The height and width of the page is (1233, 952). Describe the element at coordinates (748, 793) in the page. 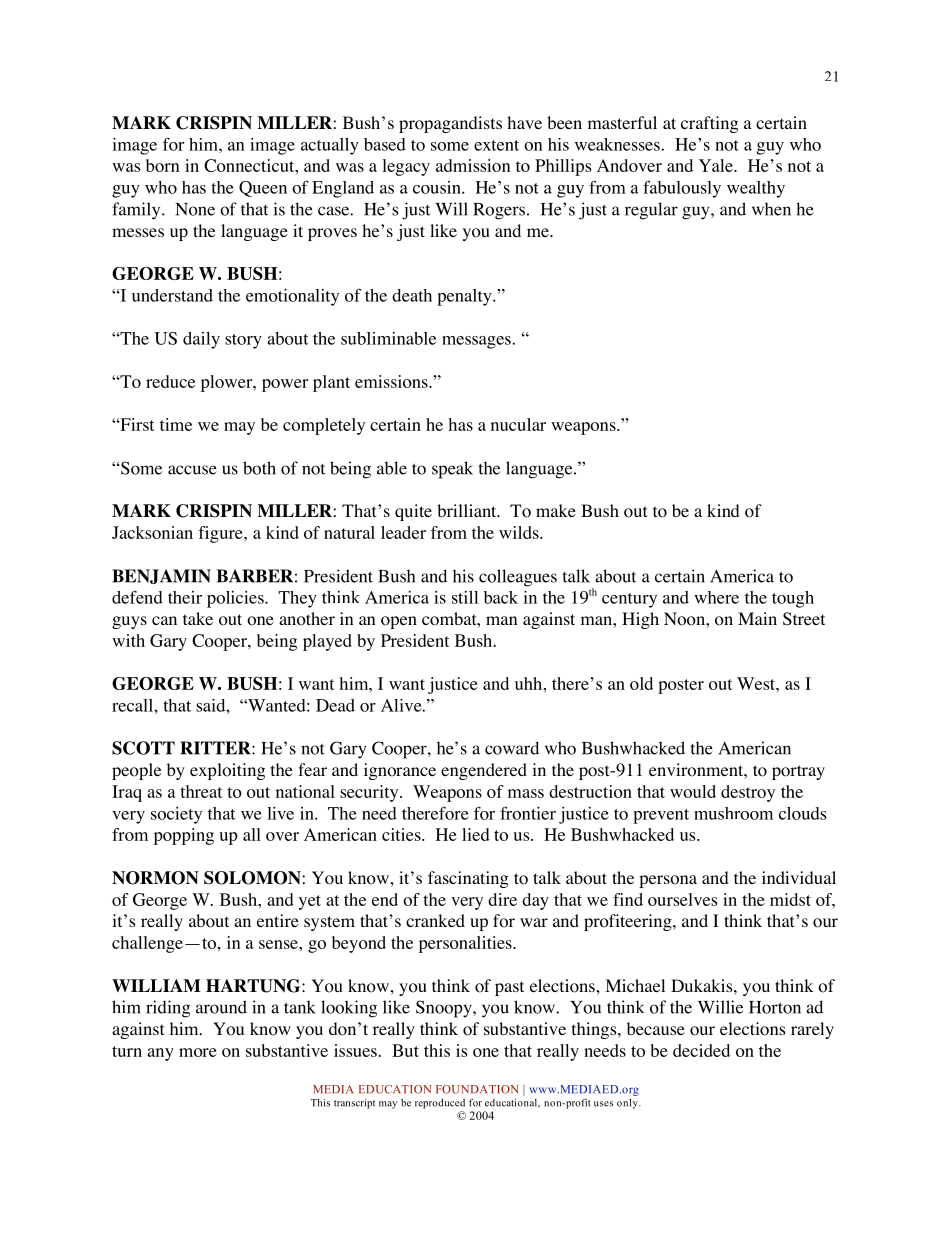

I see `destroy` at that location.
